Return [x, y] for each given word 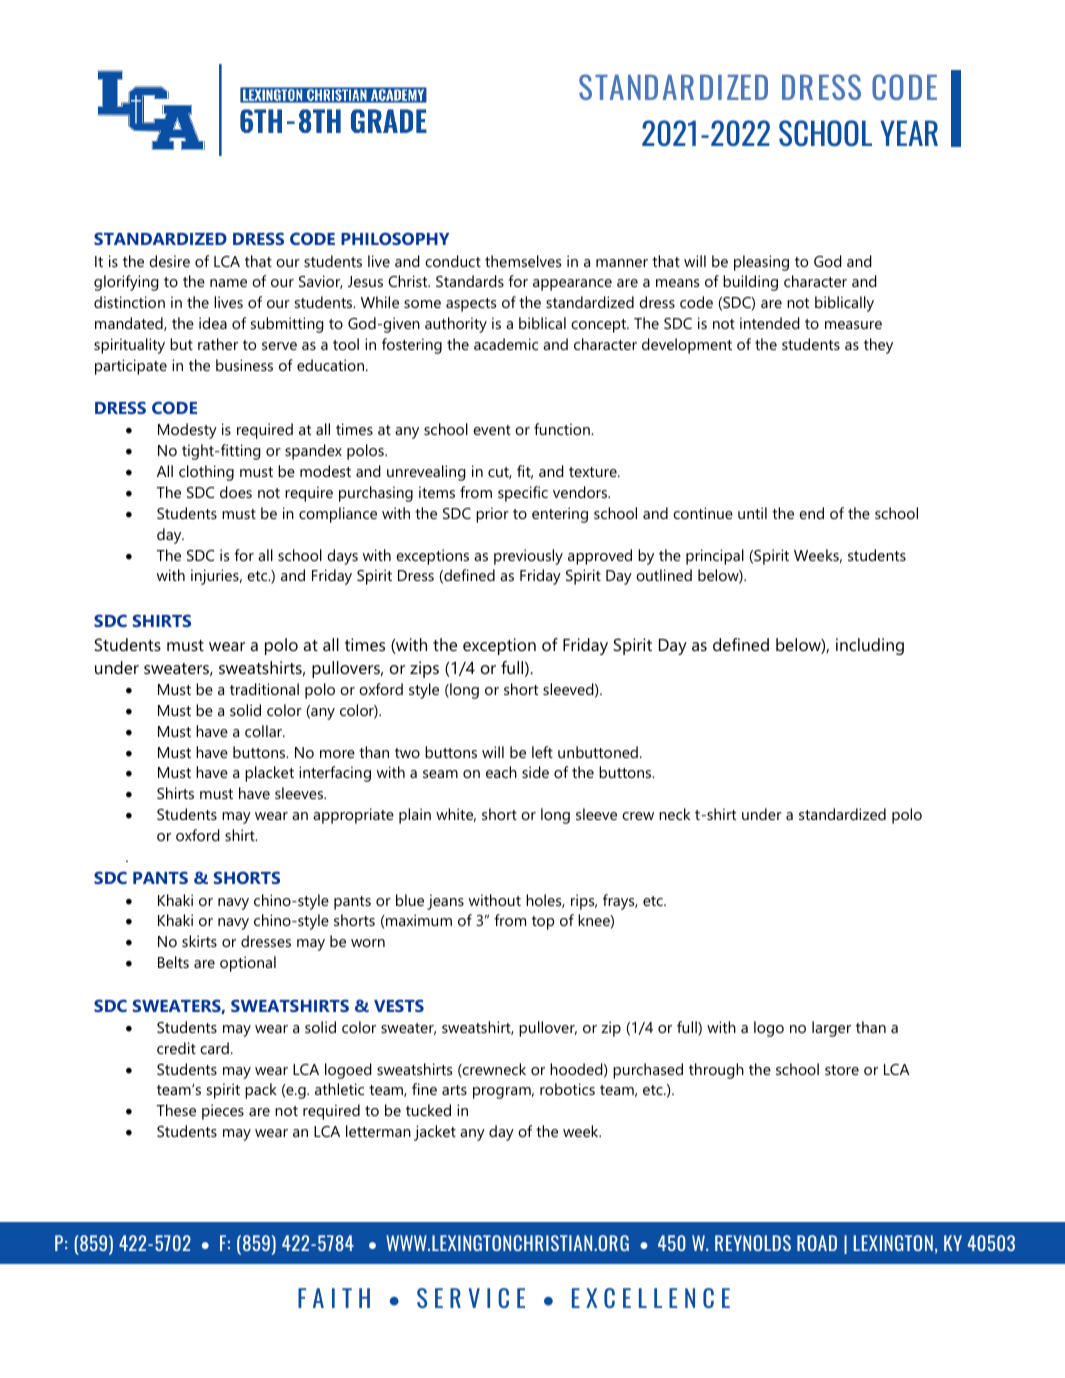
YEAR [909, 133]
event [492, 430]
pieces [223, 1112]
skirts [199, 941]
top [543, 923]
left [542, 752]
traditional [264, 689]
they [878, 346]
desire [169, 261]
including [870, 646]
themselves [523, 261]
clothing [206, 473]
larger [831, 1029]
